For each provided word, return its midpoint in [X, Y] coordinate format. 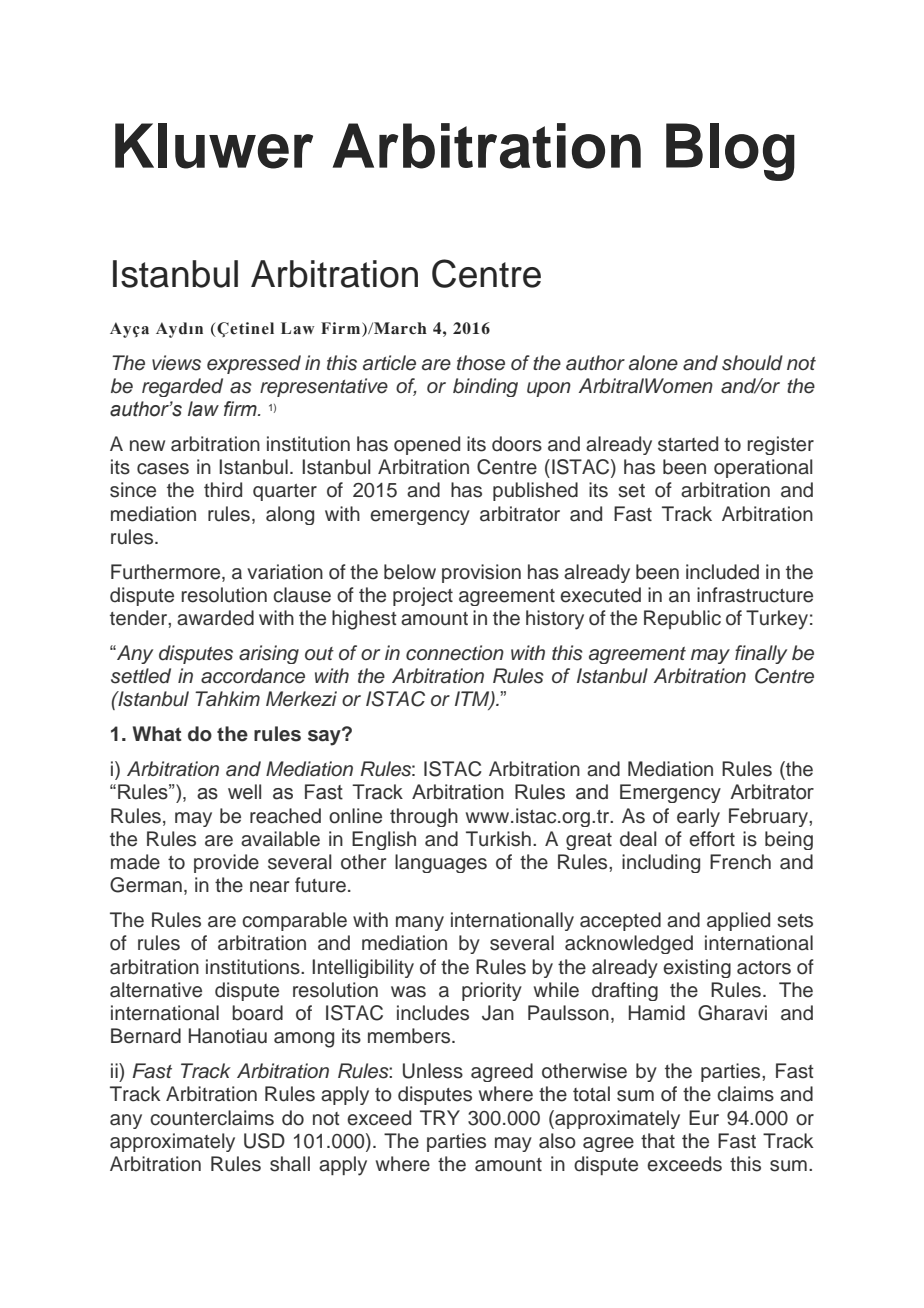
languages [441, 863]
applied [738, 921]
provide [226, 863]
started [688, 444]
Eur [704, 1118]
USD [264, 1141]
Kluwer [214, 146]
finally [761, 654]
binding [485, 387]
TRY [440, 1117]
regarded [182, 387]
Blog [730, 152]
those [481, 363]
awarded [215, 618]
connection [455, 653]
